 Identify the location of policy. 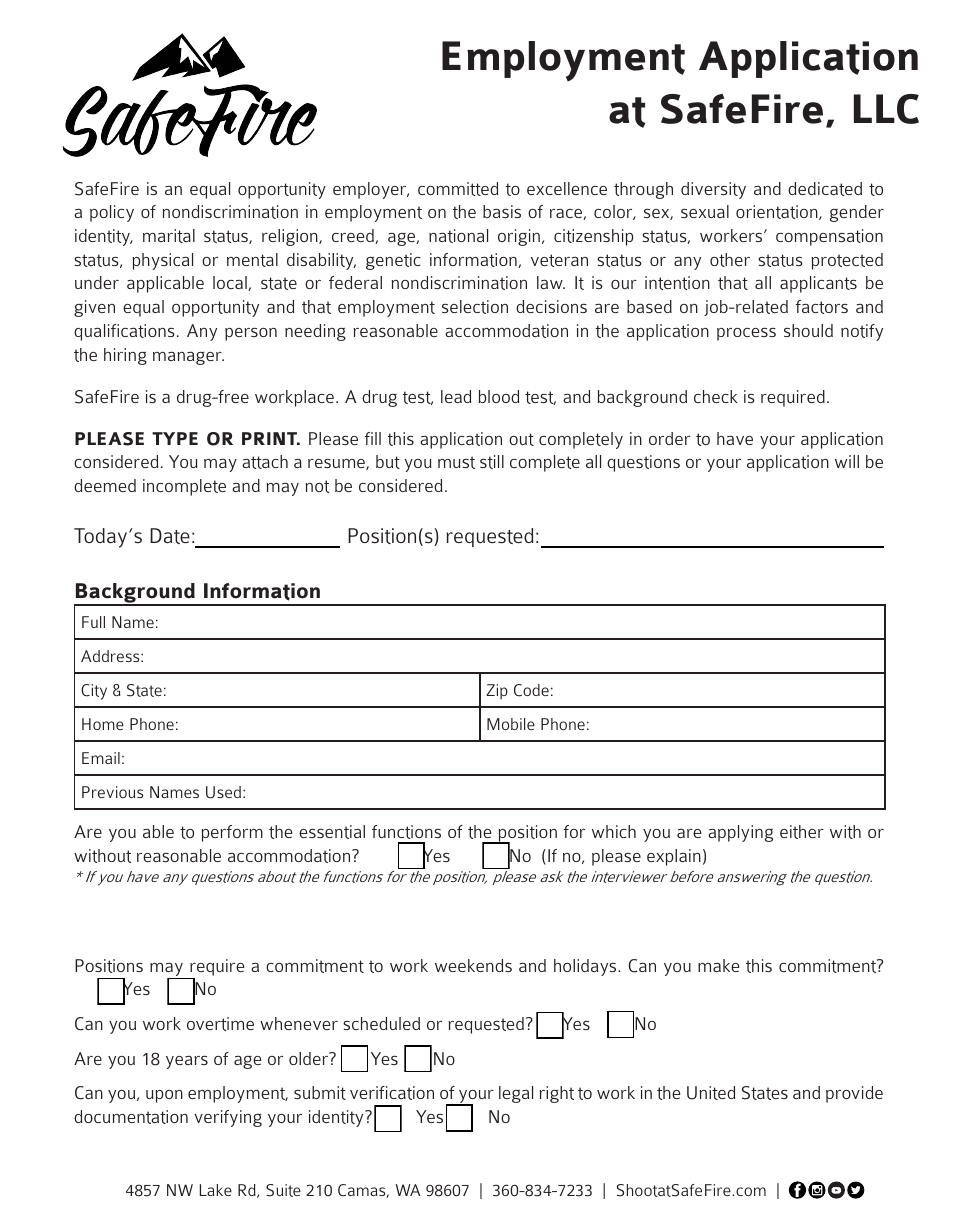
(112, 213).
